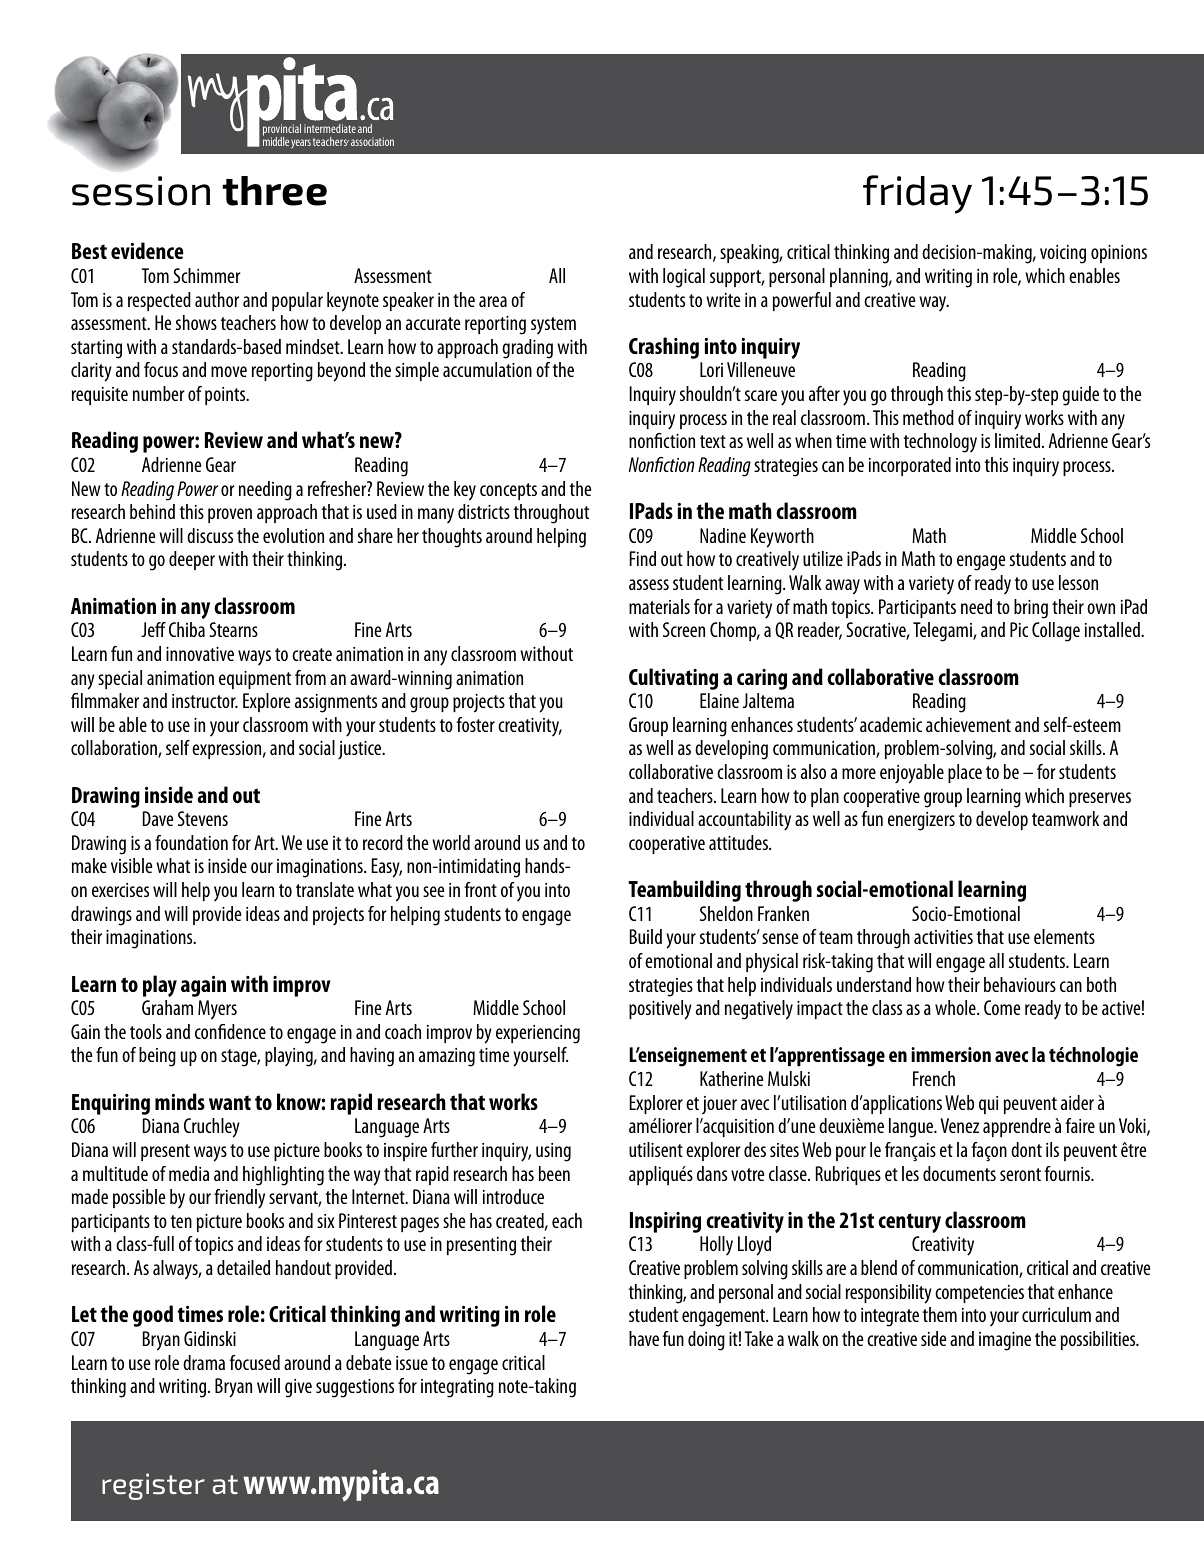 This screenshot has width=1204, height=1559. Describe the element at coordinates (1031, 609) in the screenshot. I see `bring` at that location.
